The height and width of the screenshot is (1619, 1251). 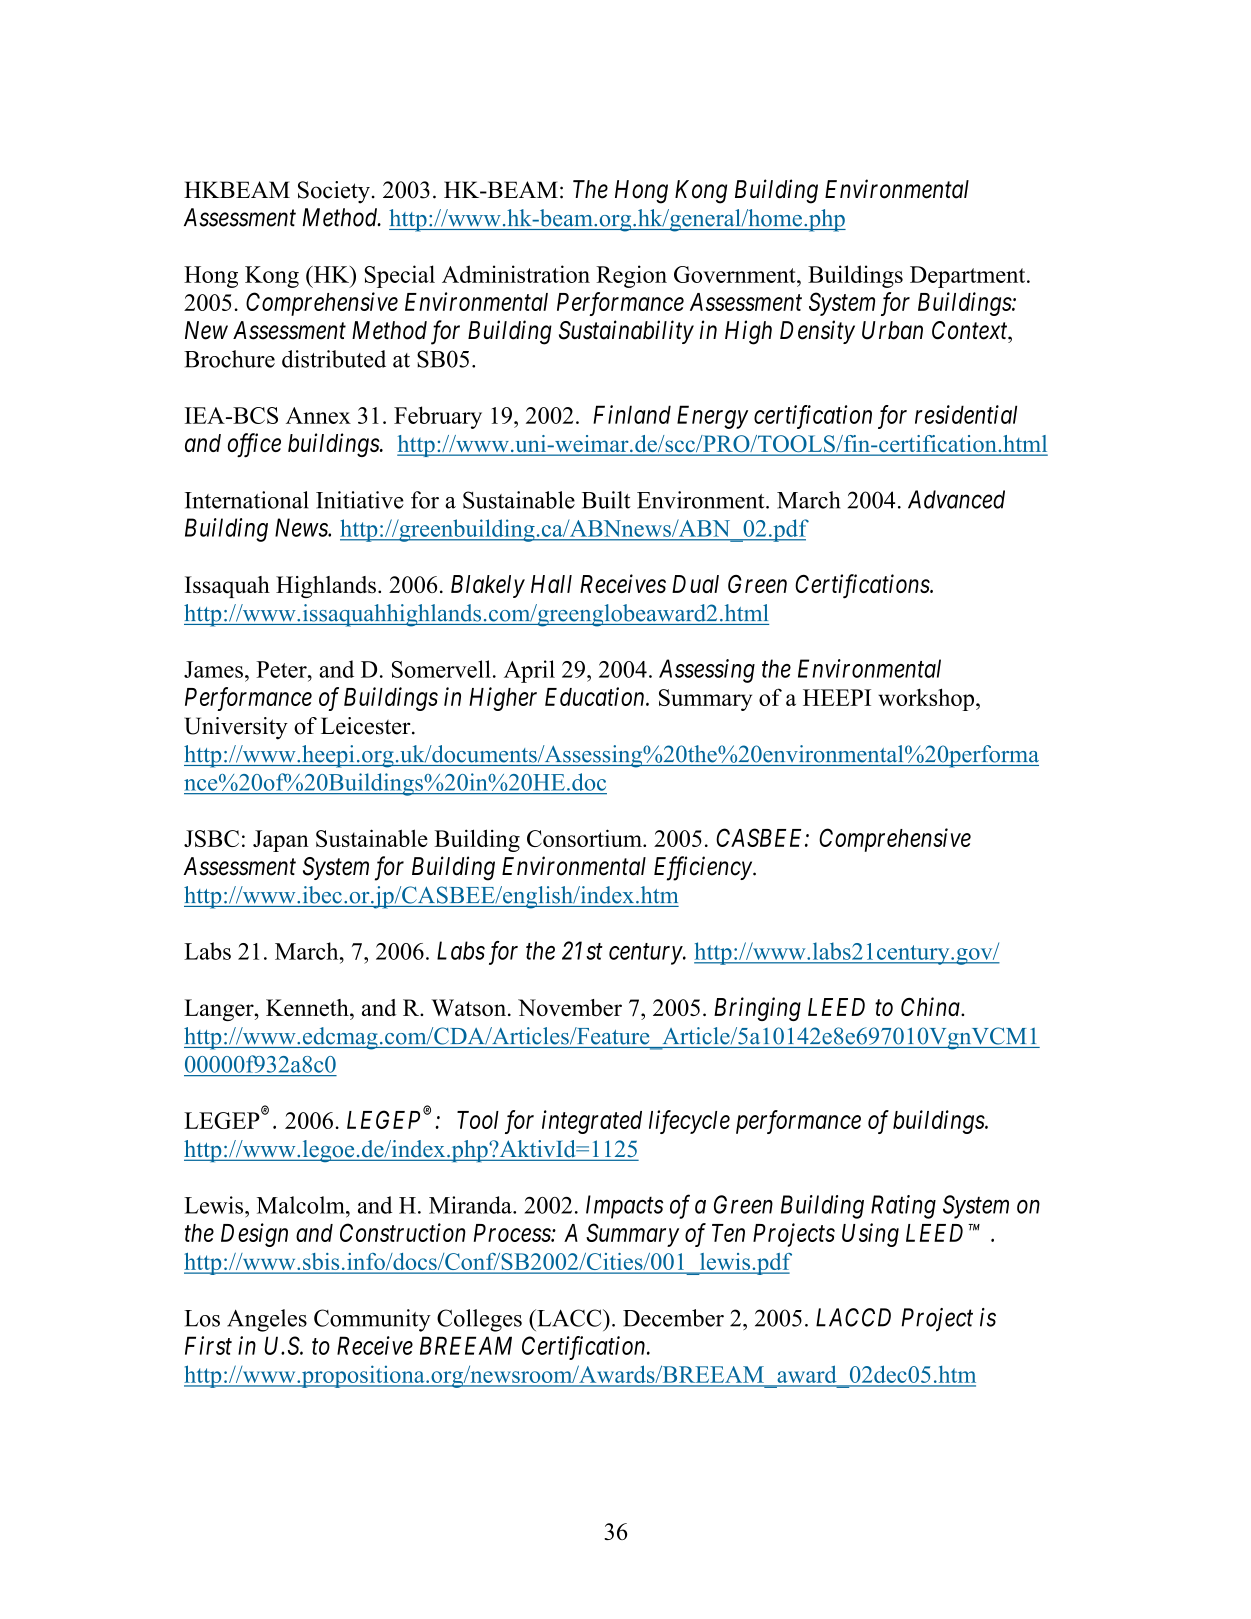 What do you see at coordinates (334, 192) in the screenshot?
I see `Society` at bounding box center [334, 192].
